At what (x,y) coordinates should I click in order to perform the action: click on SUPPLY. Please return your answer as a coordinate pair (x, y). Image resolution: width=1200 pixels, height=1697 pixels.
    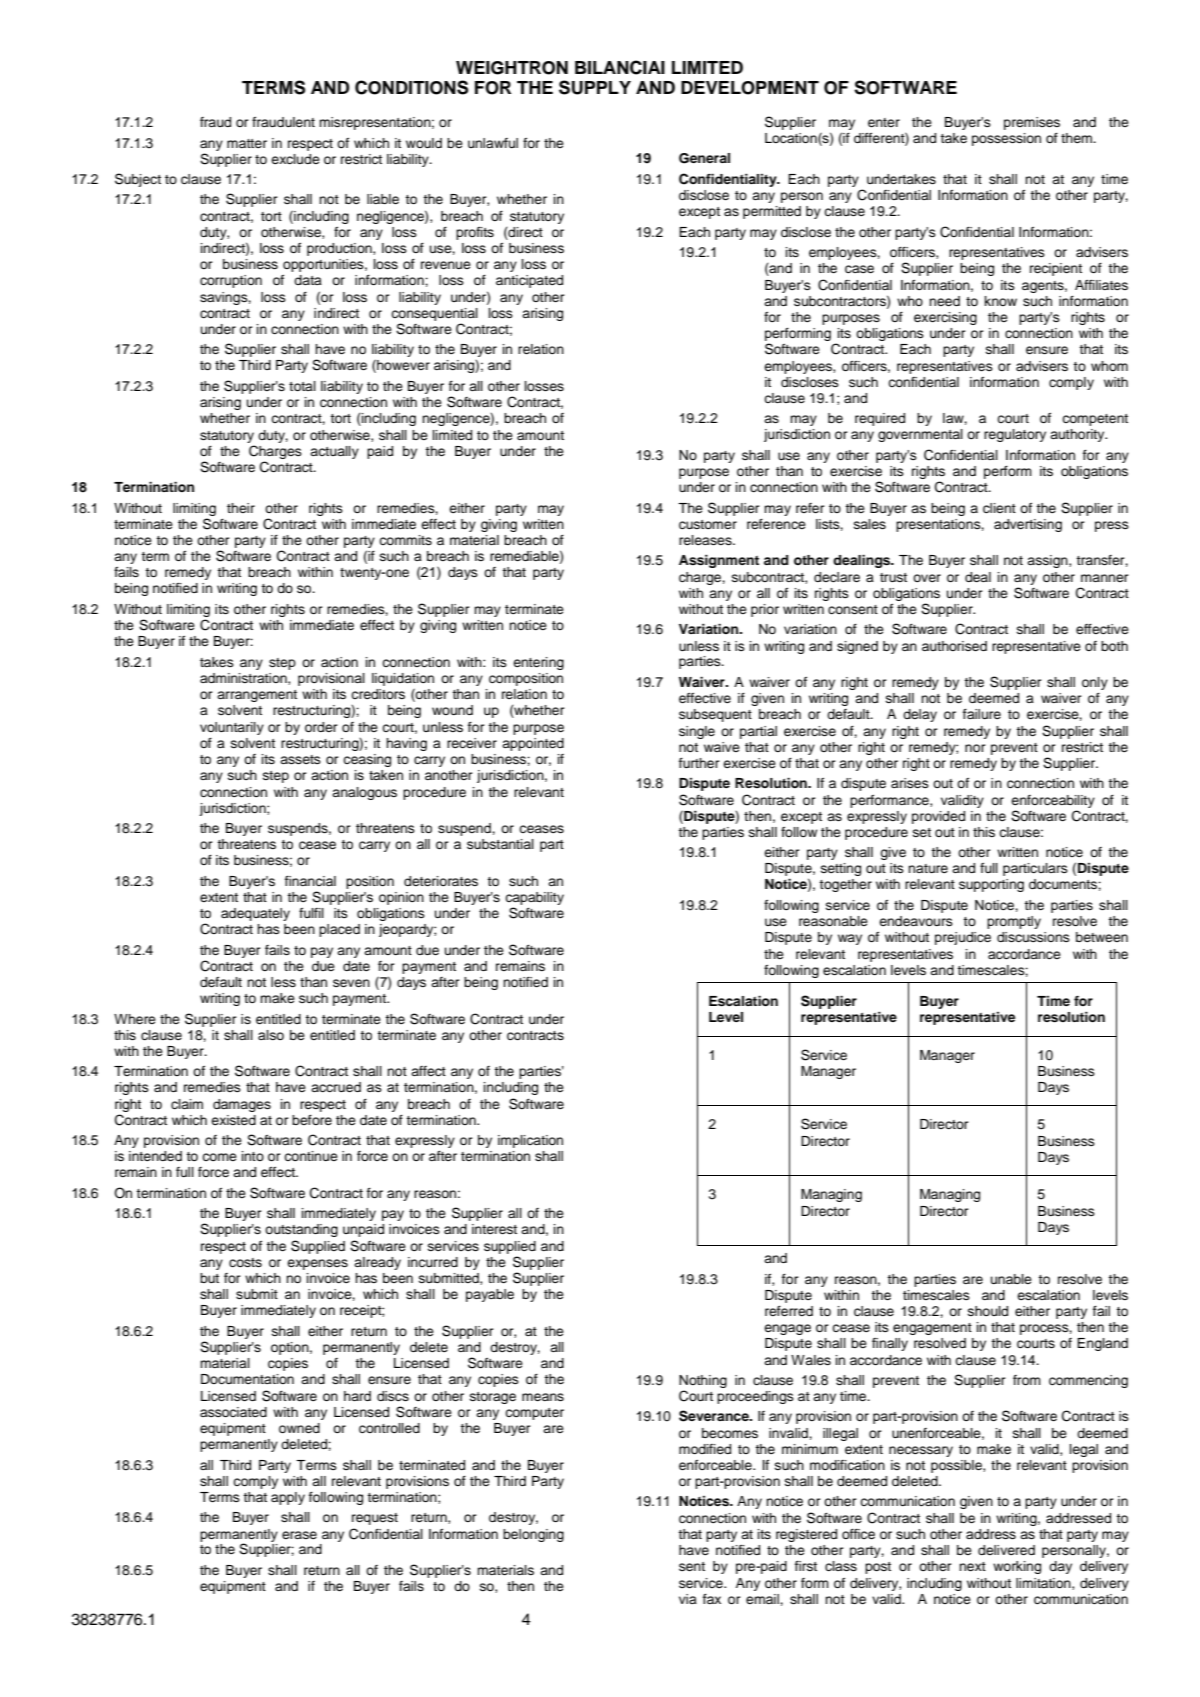
    Looking at the image, I should click on (595, 87).
